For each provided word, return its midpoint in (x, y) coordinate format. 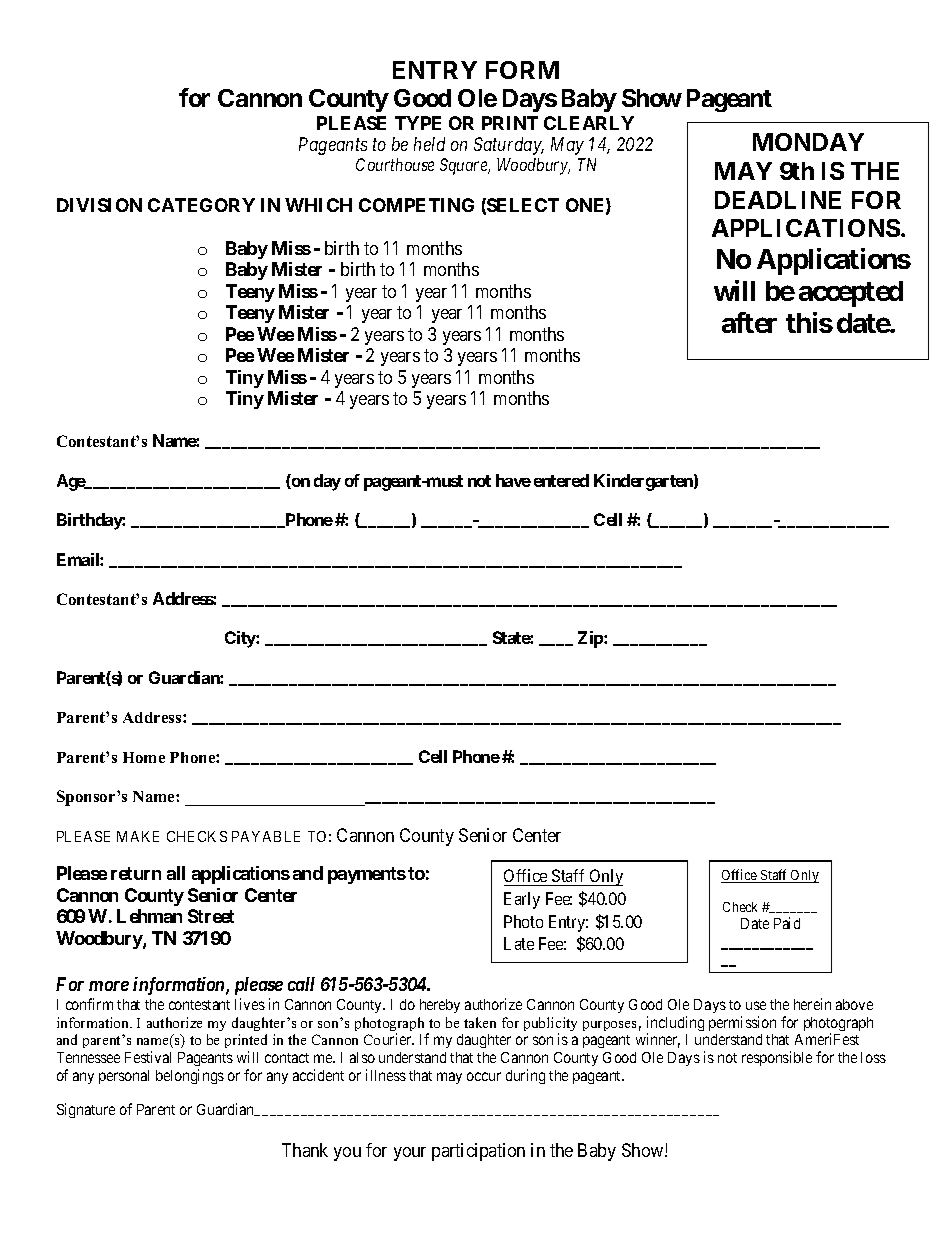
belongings (190, 1076)
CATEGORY (201, 205)
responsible (777, 1058)
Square (465, 166)
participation (478, 1152)
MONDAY (808, 142)
